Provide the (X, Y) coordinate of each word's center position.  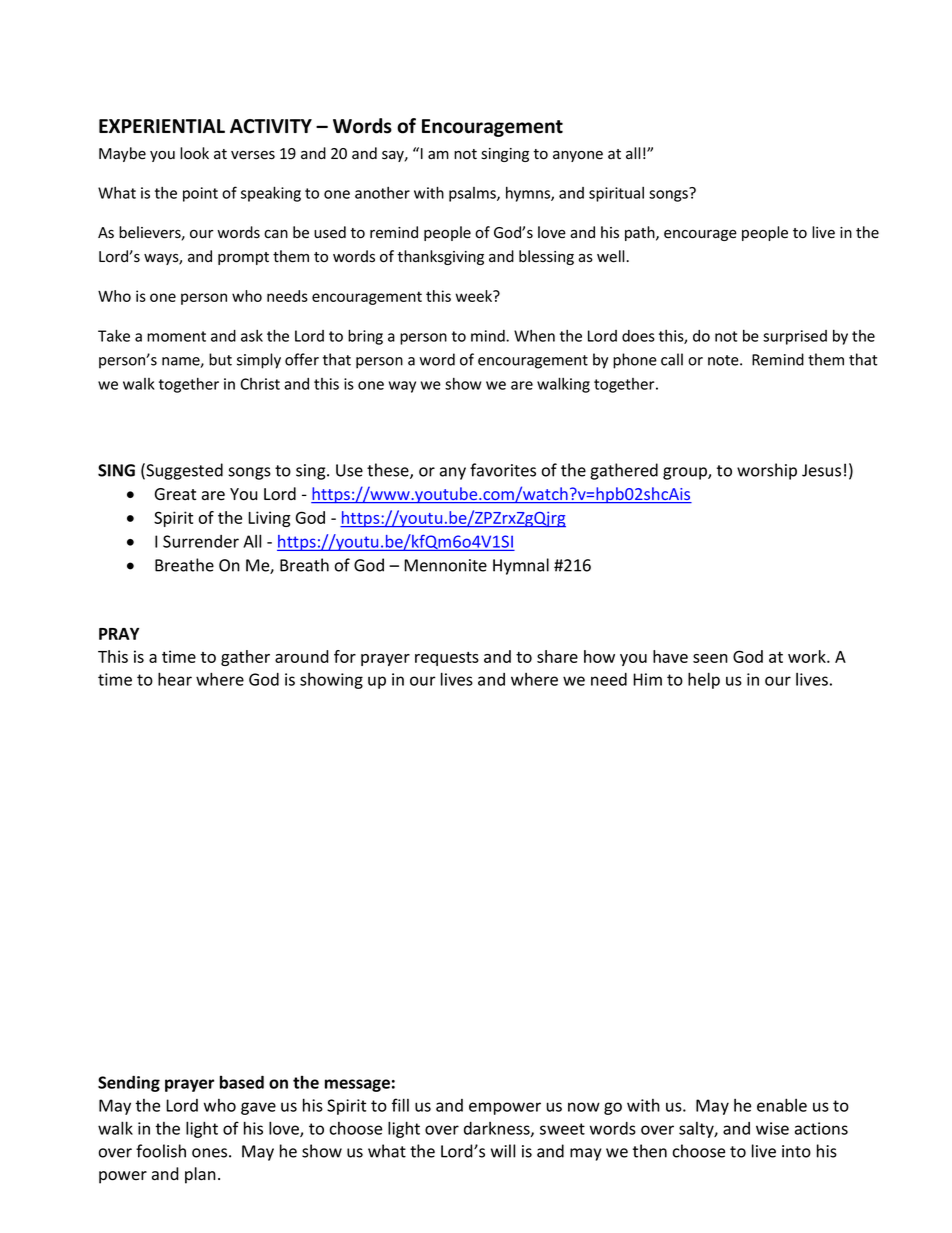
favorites (503, 470)
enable (782, 1105)
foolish (161, 1151)
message (357, 1085)
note (724, 360)
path (641, 233)
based (242, 1082)
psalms (473, 194)
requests (447, 659)
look (194, 153)
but (220, 359)
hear (175, 679)
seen (710, 658)
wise (772, 1128)
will (503, 1151)
